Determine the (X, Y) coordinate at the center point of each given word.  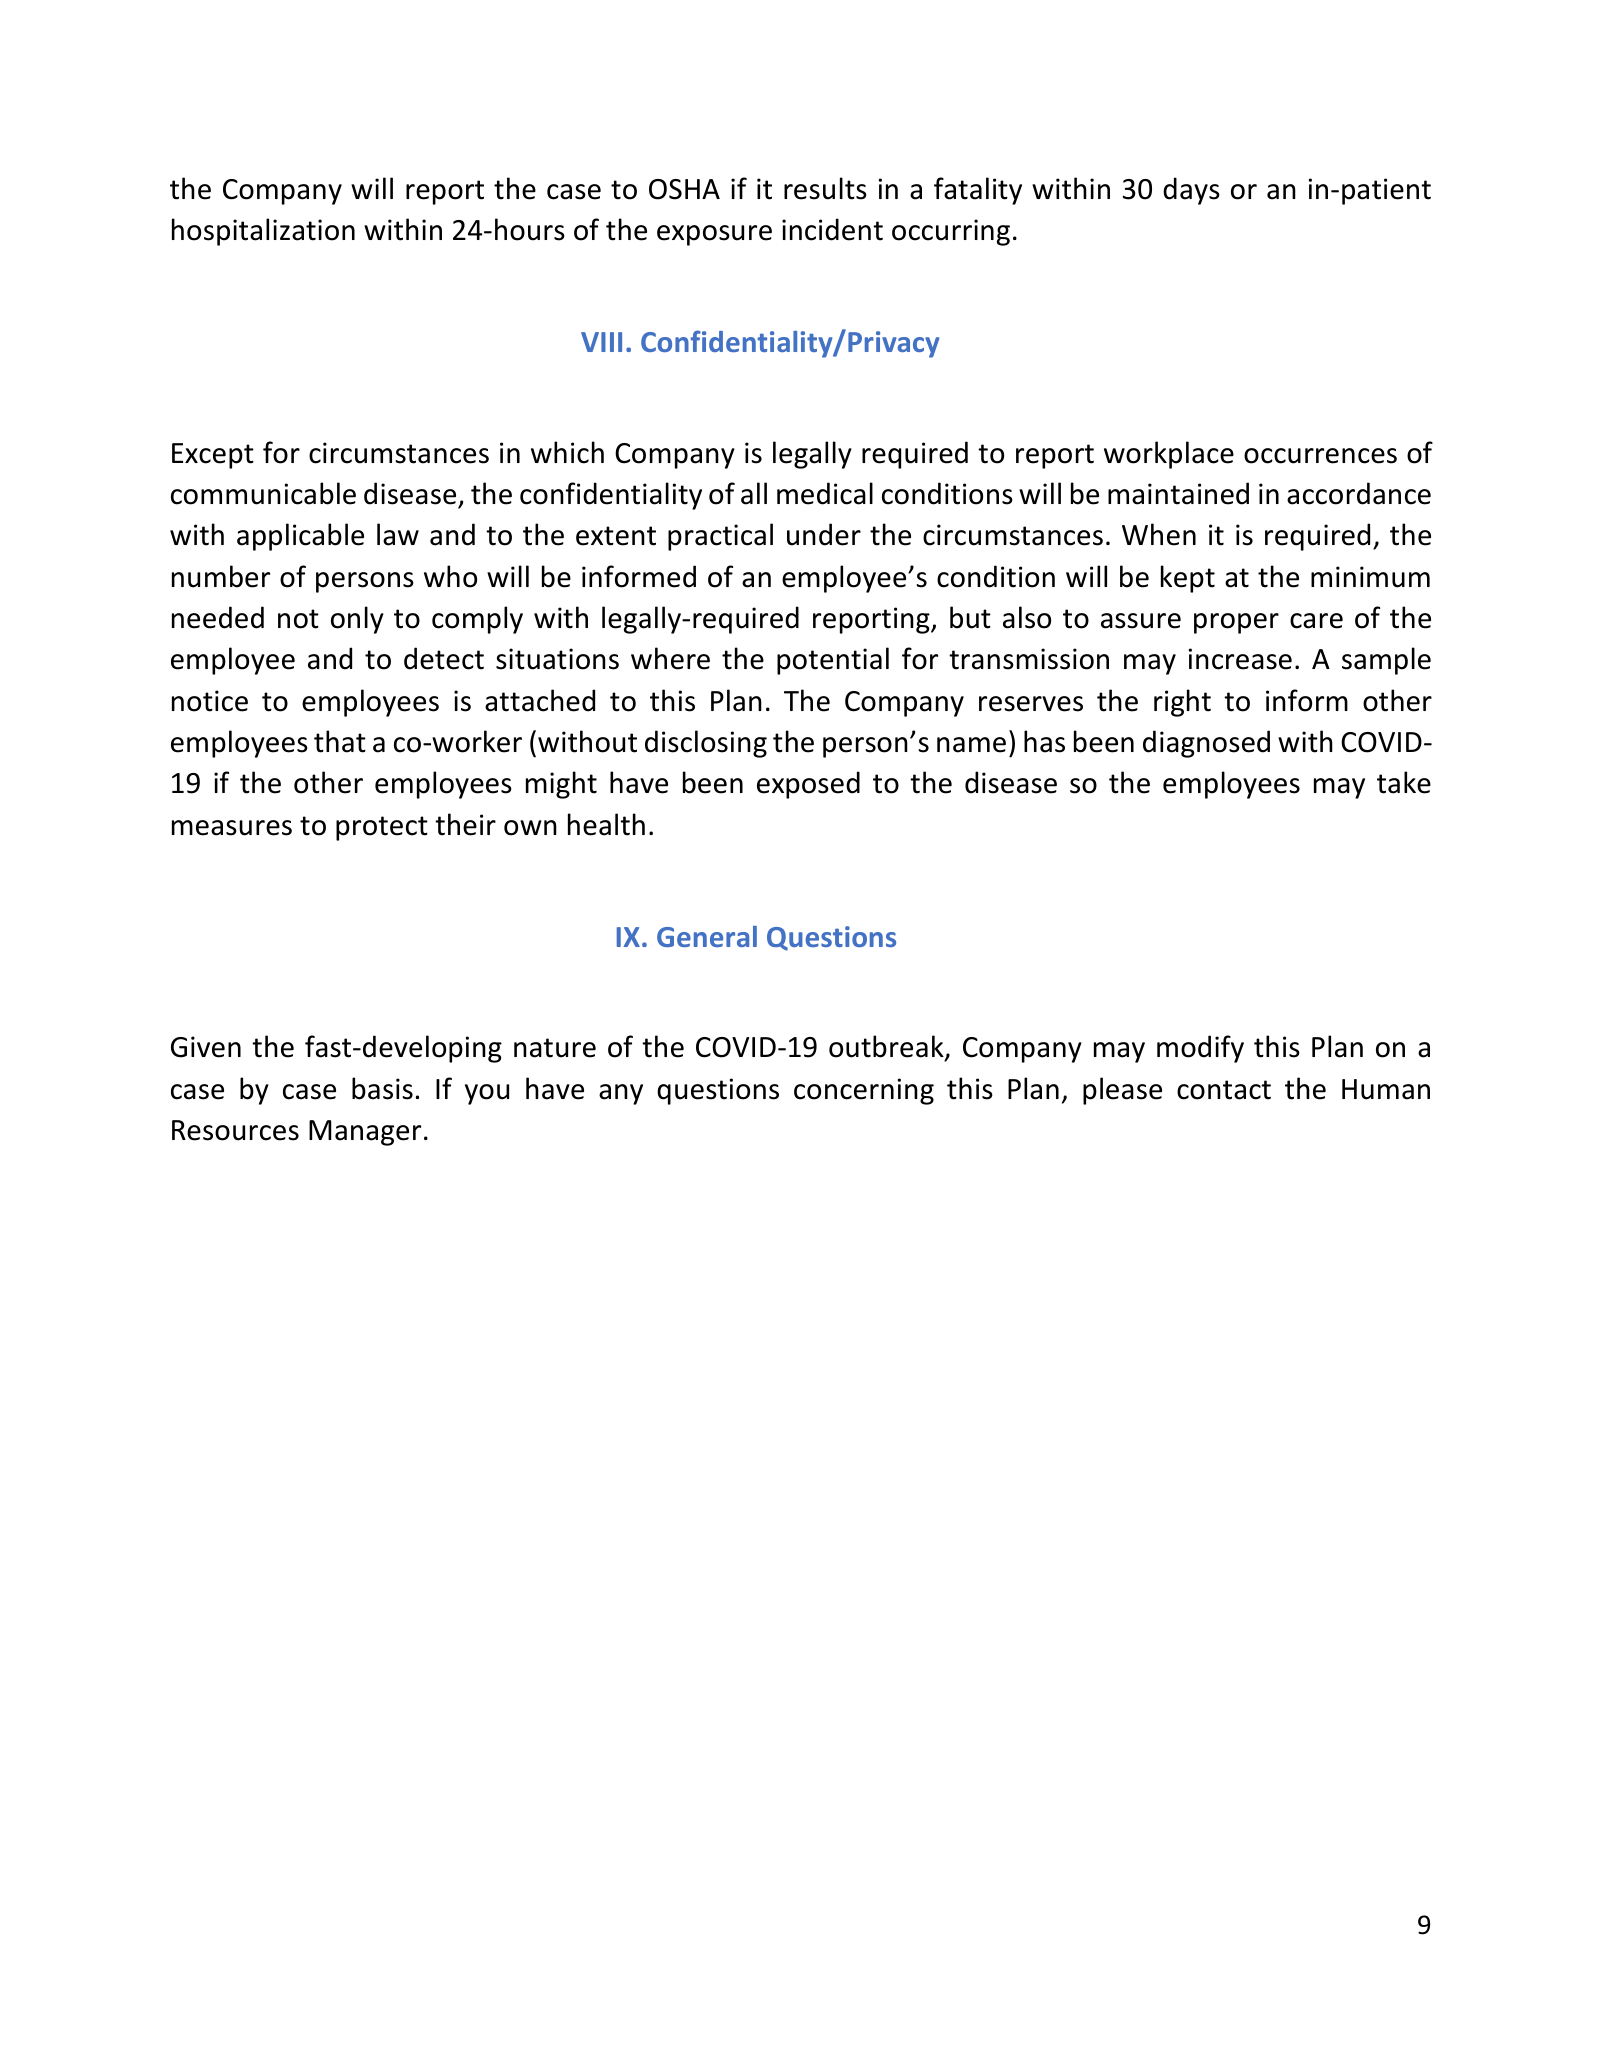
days (1191, 191)
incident (832, 229)
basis (382, 1088)
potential (833, 661)
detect (444, 658)
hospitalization (263, 232)
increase (1240, 659)
